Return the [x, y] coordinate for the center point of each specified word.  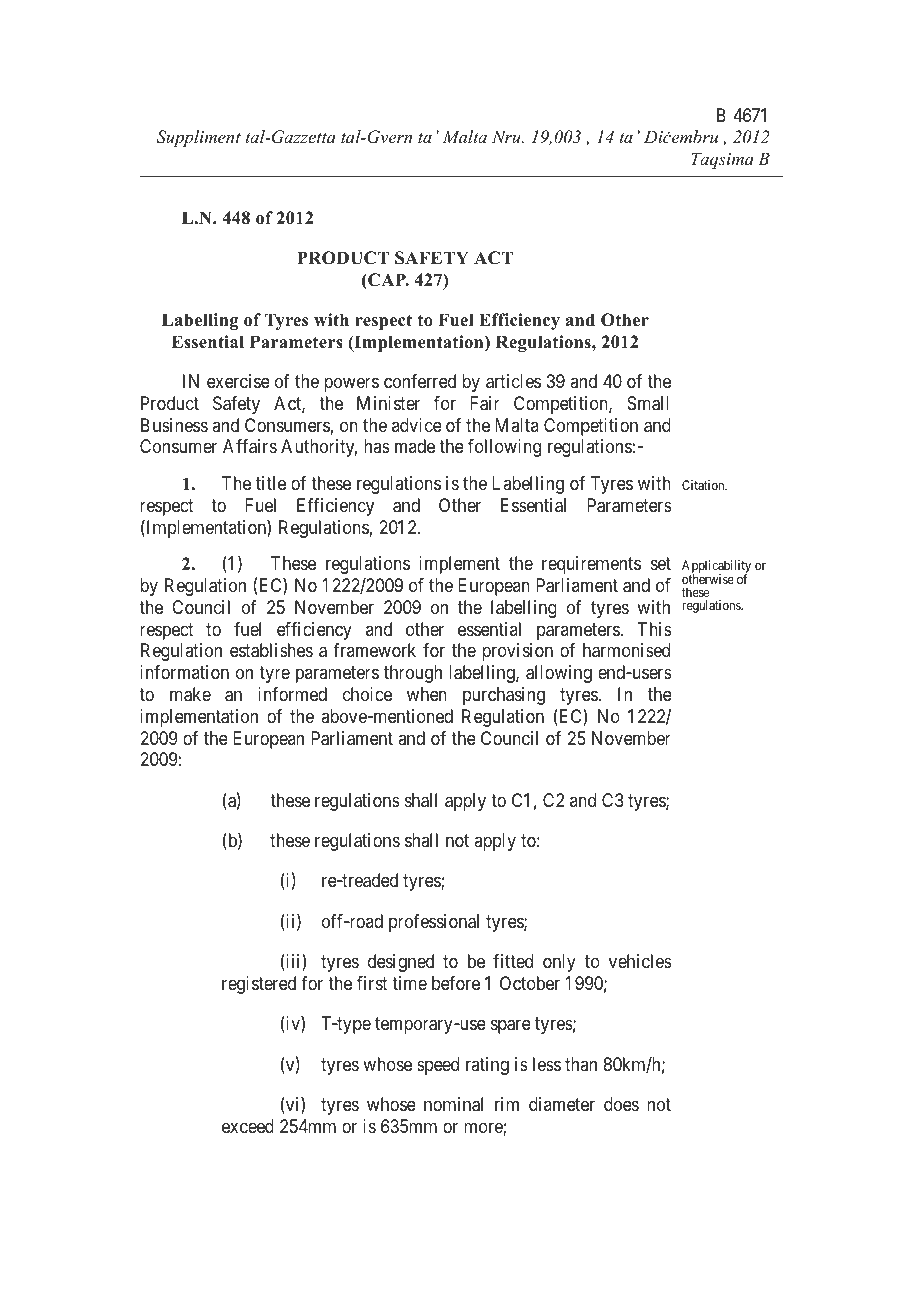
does [621, 1104]
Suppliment [198, 138]
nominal [453, 1104]
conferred [420, 381]
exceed [248, 1126]
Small [648, 403]
